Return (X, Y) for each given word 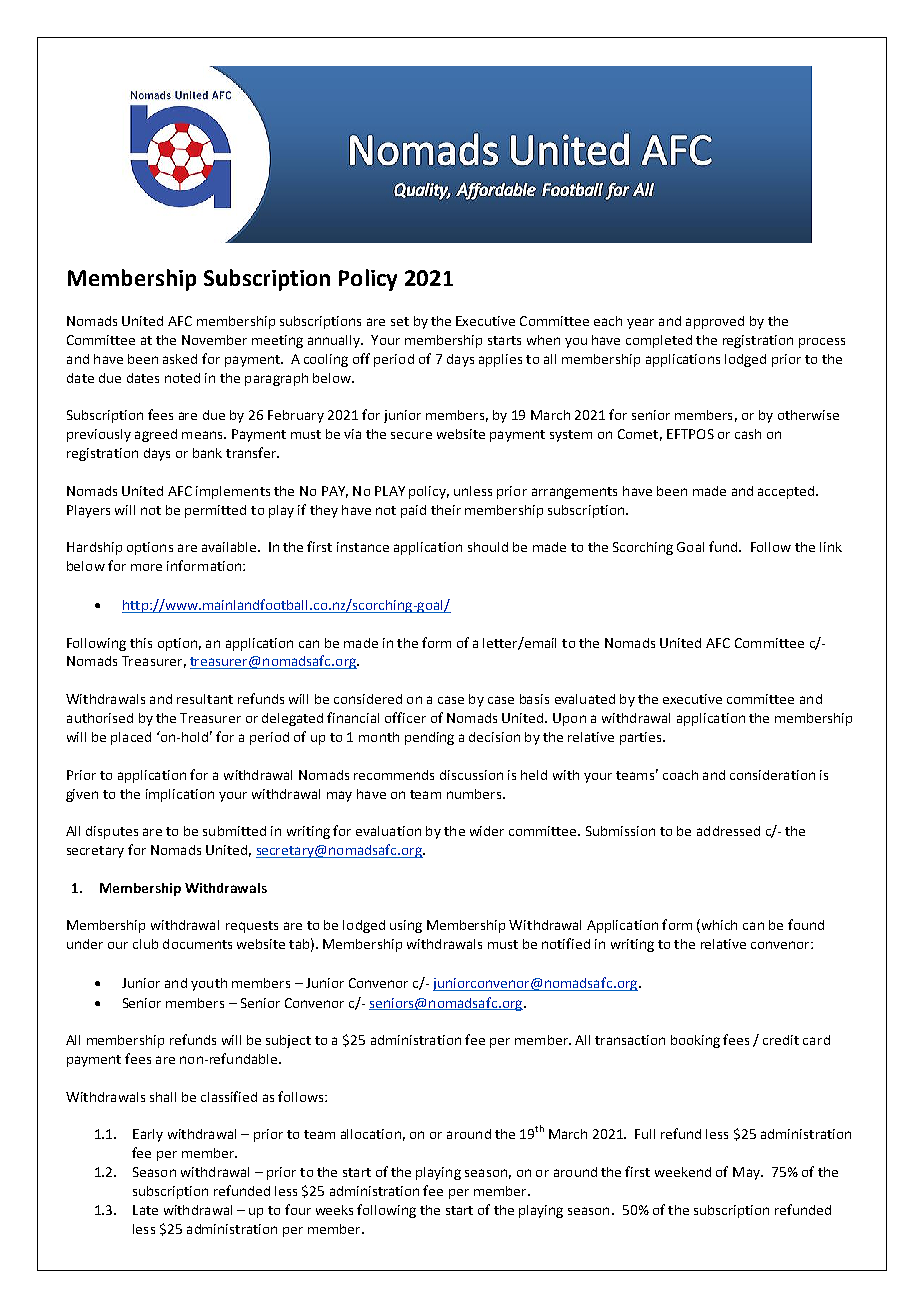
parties (642, 738)
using (406, 926)
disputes (112, 832)
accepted (787, 492)
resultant (205, 699)
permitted (215, 511)
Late (145, 1210)
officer (405, 717)
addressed (728, 831)
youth (209, 984)
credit (781, 1040)
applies (500, 360)
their (446, 510)
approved (715, 322)
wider (487, 831)
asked (180, 359)
